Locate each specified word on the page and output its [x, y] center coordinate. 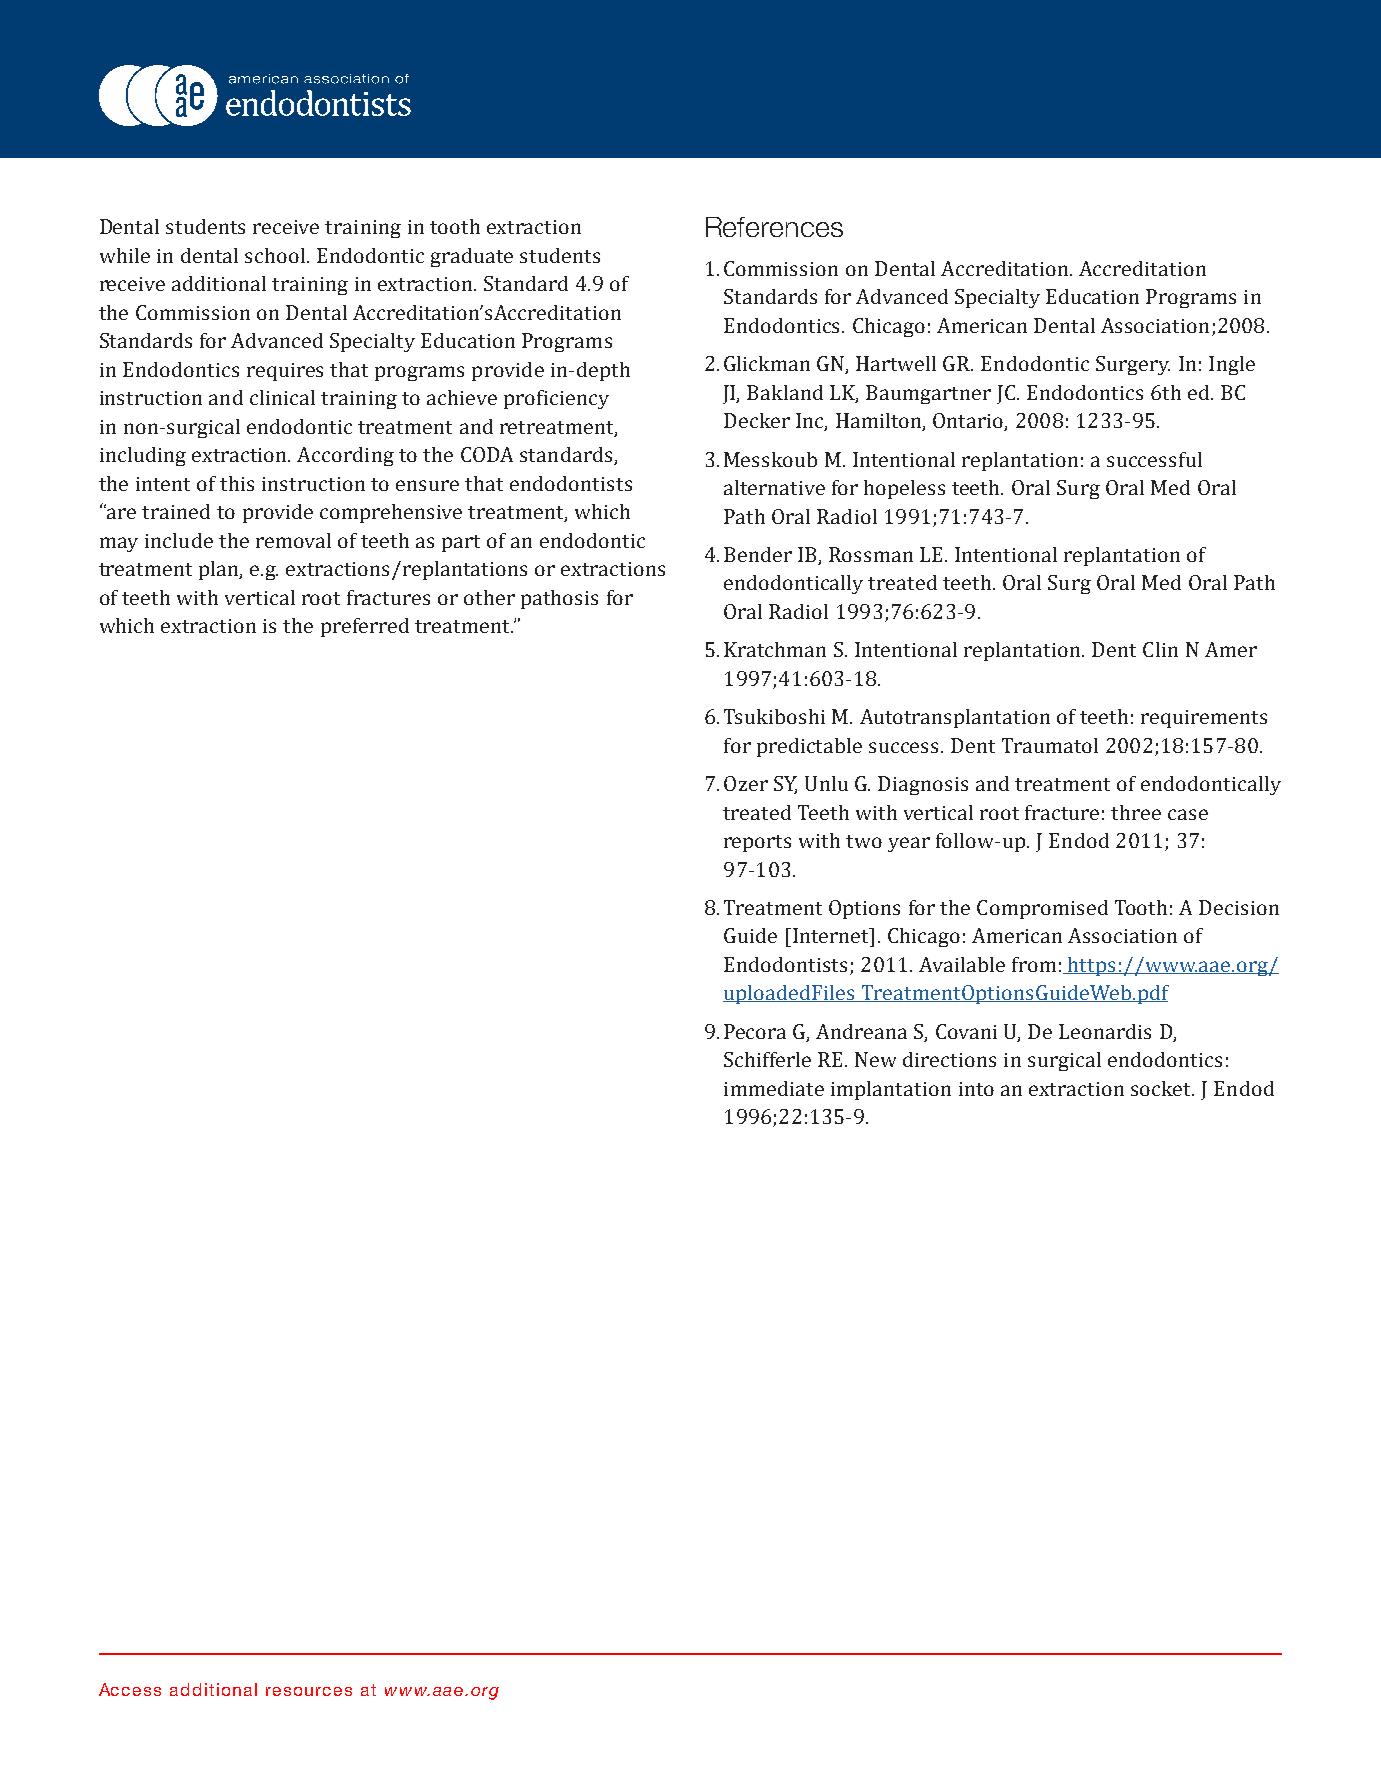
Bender [758, 554]
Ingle [1232, 365]
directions [949, 1059]
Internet [831, 935]
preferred [365, 627]
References [774, 227]
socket [1162, 1088]
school [276, 255]
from [1034, 964]
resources [309, 1691]
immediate [774, 1088]
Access [130, 1689]
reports [757, 843]
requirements [1204, 719]
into [976, 1089]
